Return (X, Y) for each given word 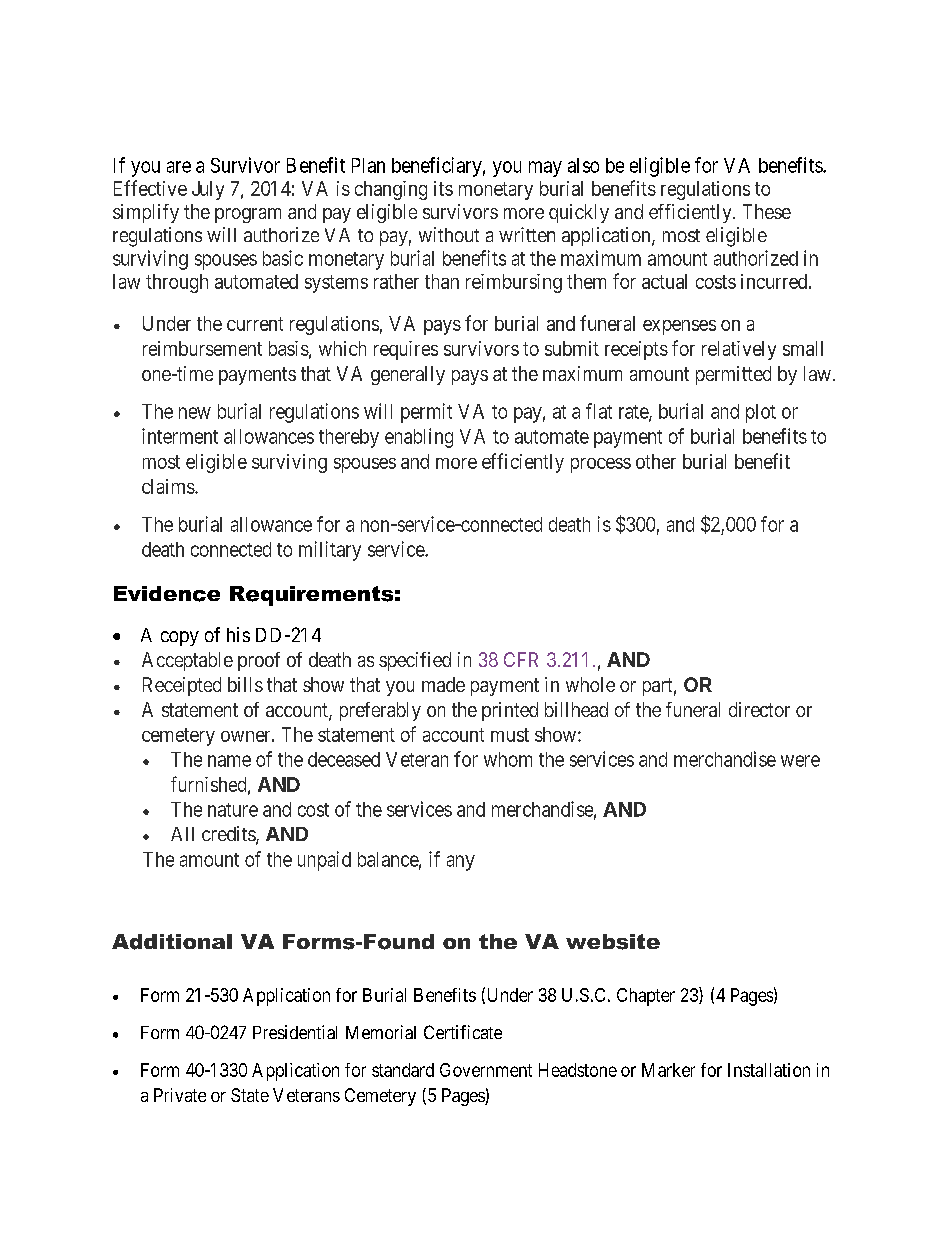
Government (486, 1070)
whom (508, 759)
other (656, 461)
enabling (419, 438)
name (229, 761)
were (800, 761)
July (208, 190)
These (767, 211)
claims (168, 486)
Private (180, 1095)
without (449, 234)
